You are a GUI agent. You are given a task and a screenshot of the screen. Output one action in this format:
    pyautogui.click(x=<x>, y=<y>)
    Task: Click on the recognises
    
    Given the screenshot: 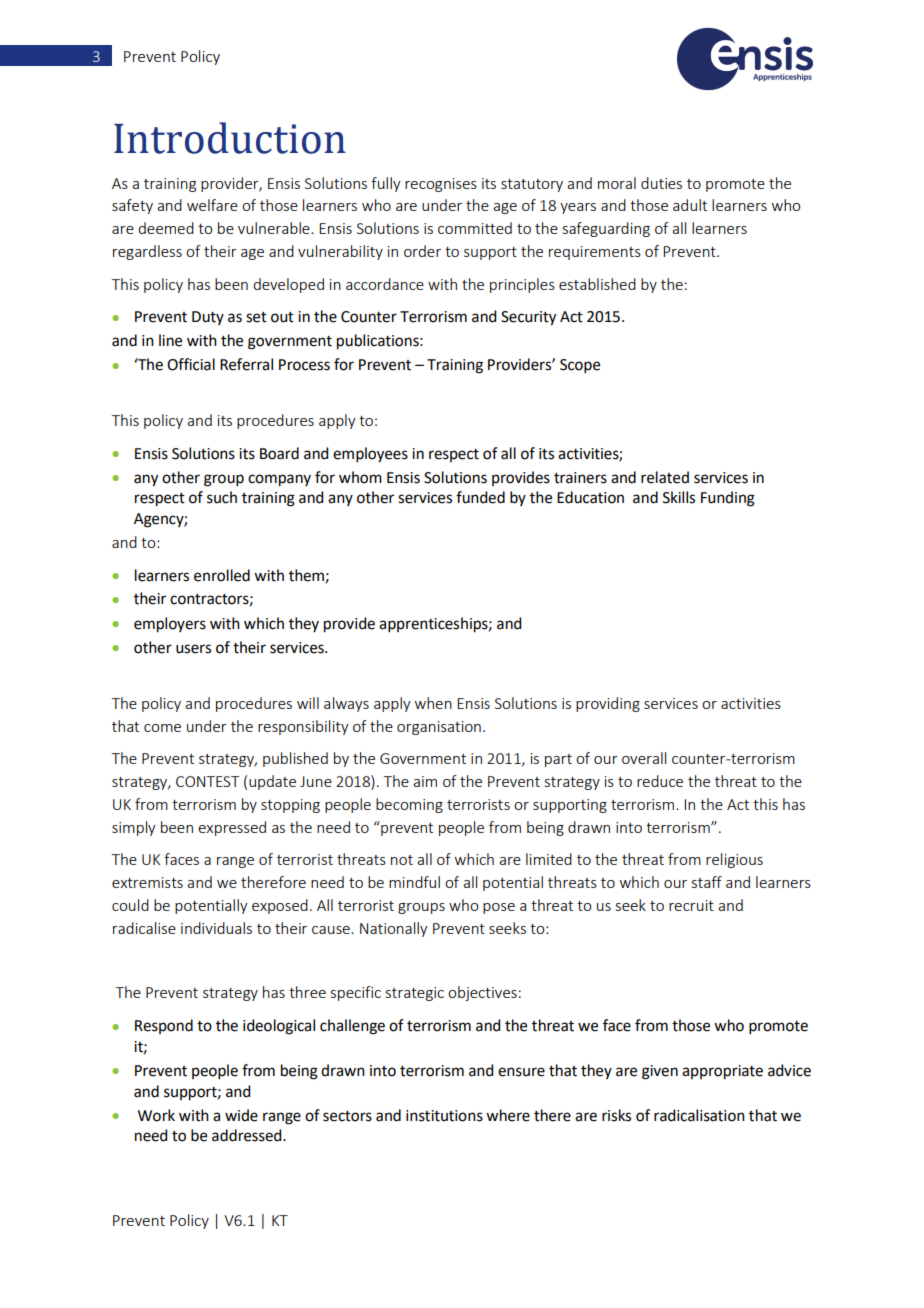 What is the action you would take?
    pyautogui.click(x=441, y=185)
